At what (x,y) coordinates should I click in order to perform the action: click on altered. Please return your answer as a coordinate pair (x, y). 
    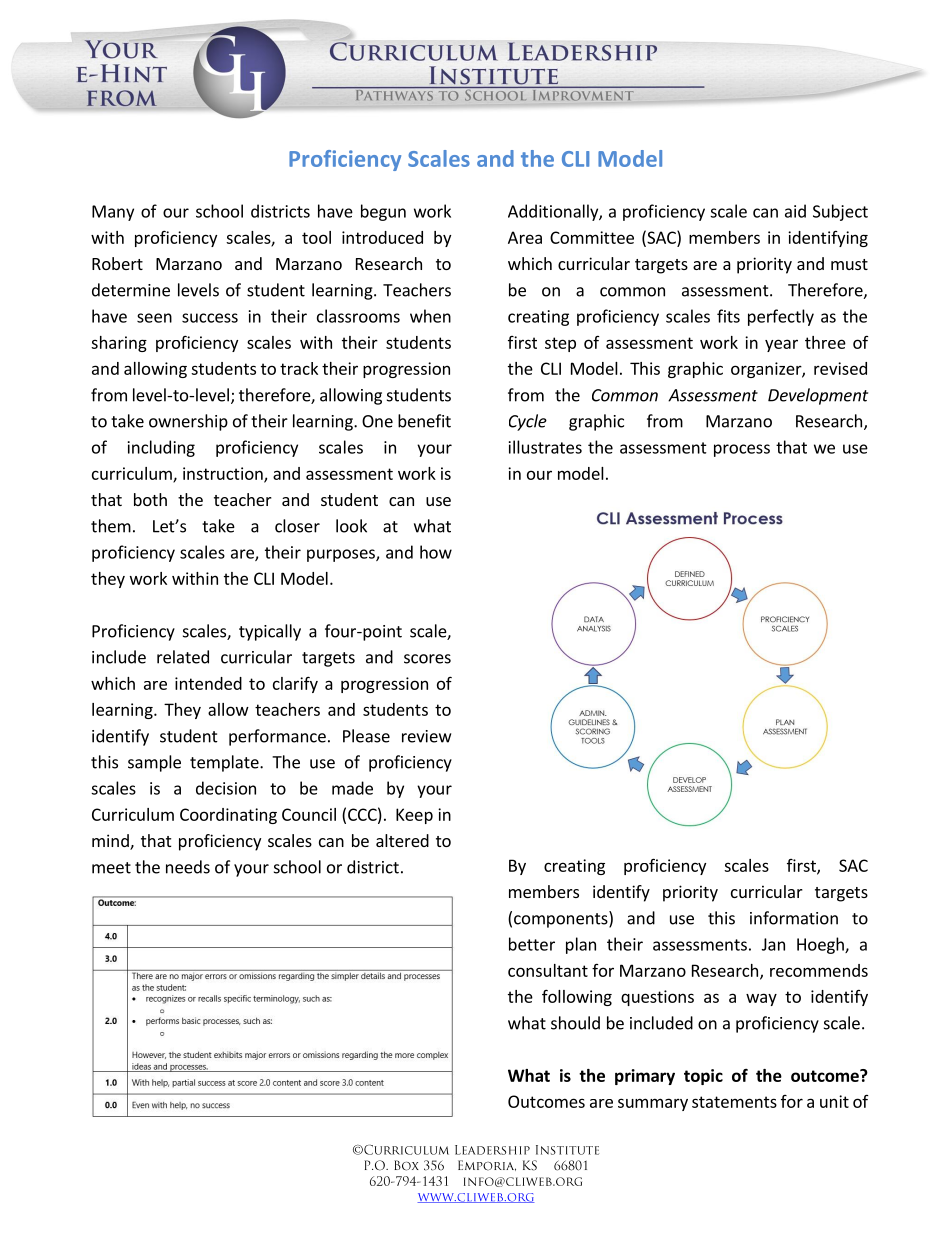
    Looking at the image, I should click on (402, 840).
